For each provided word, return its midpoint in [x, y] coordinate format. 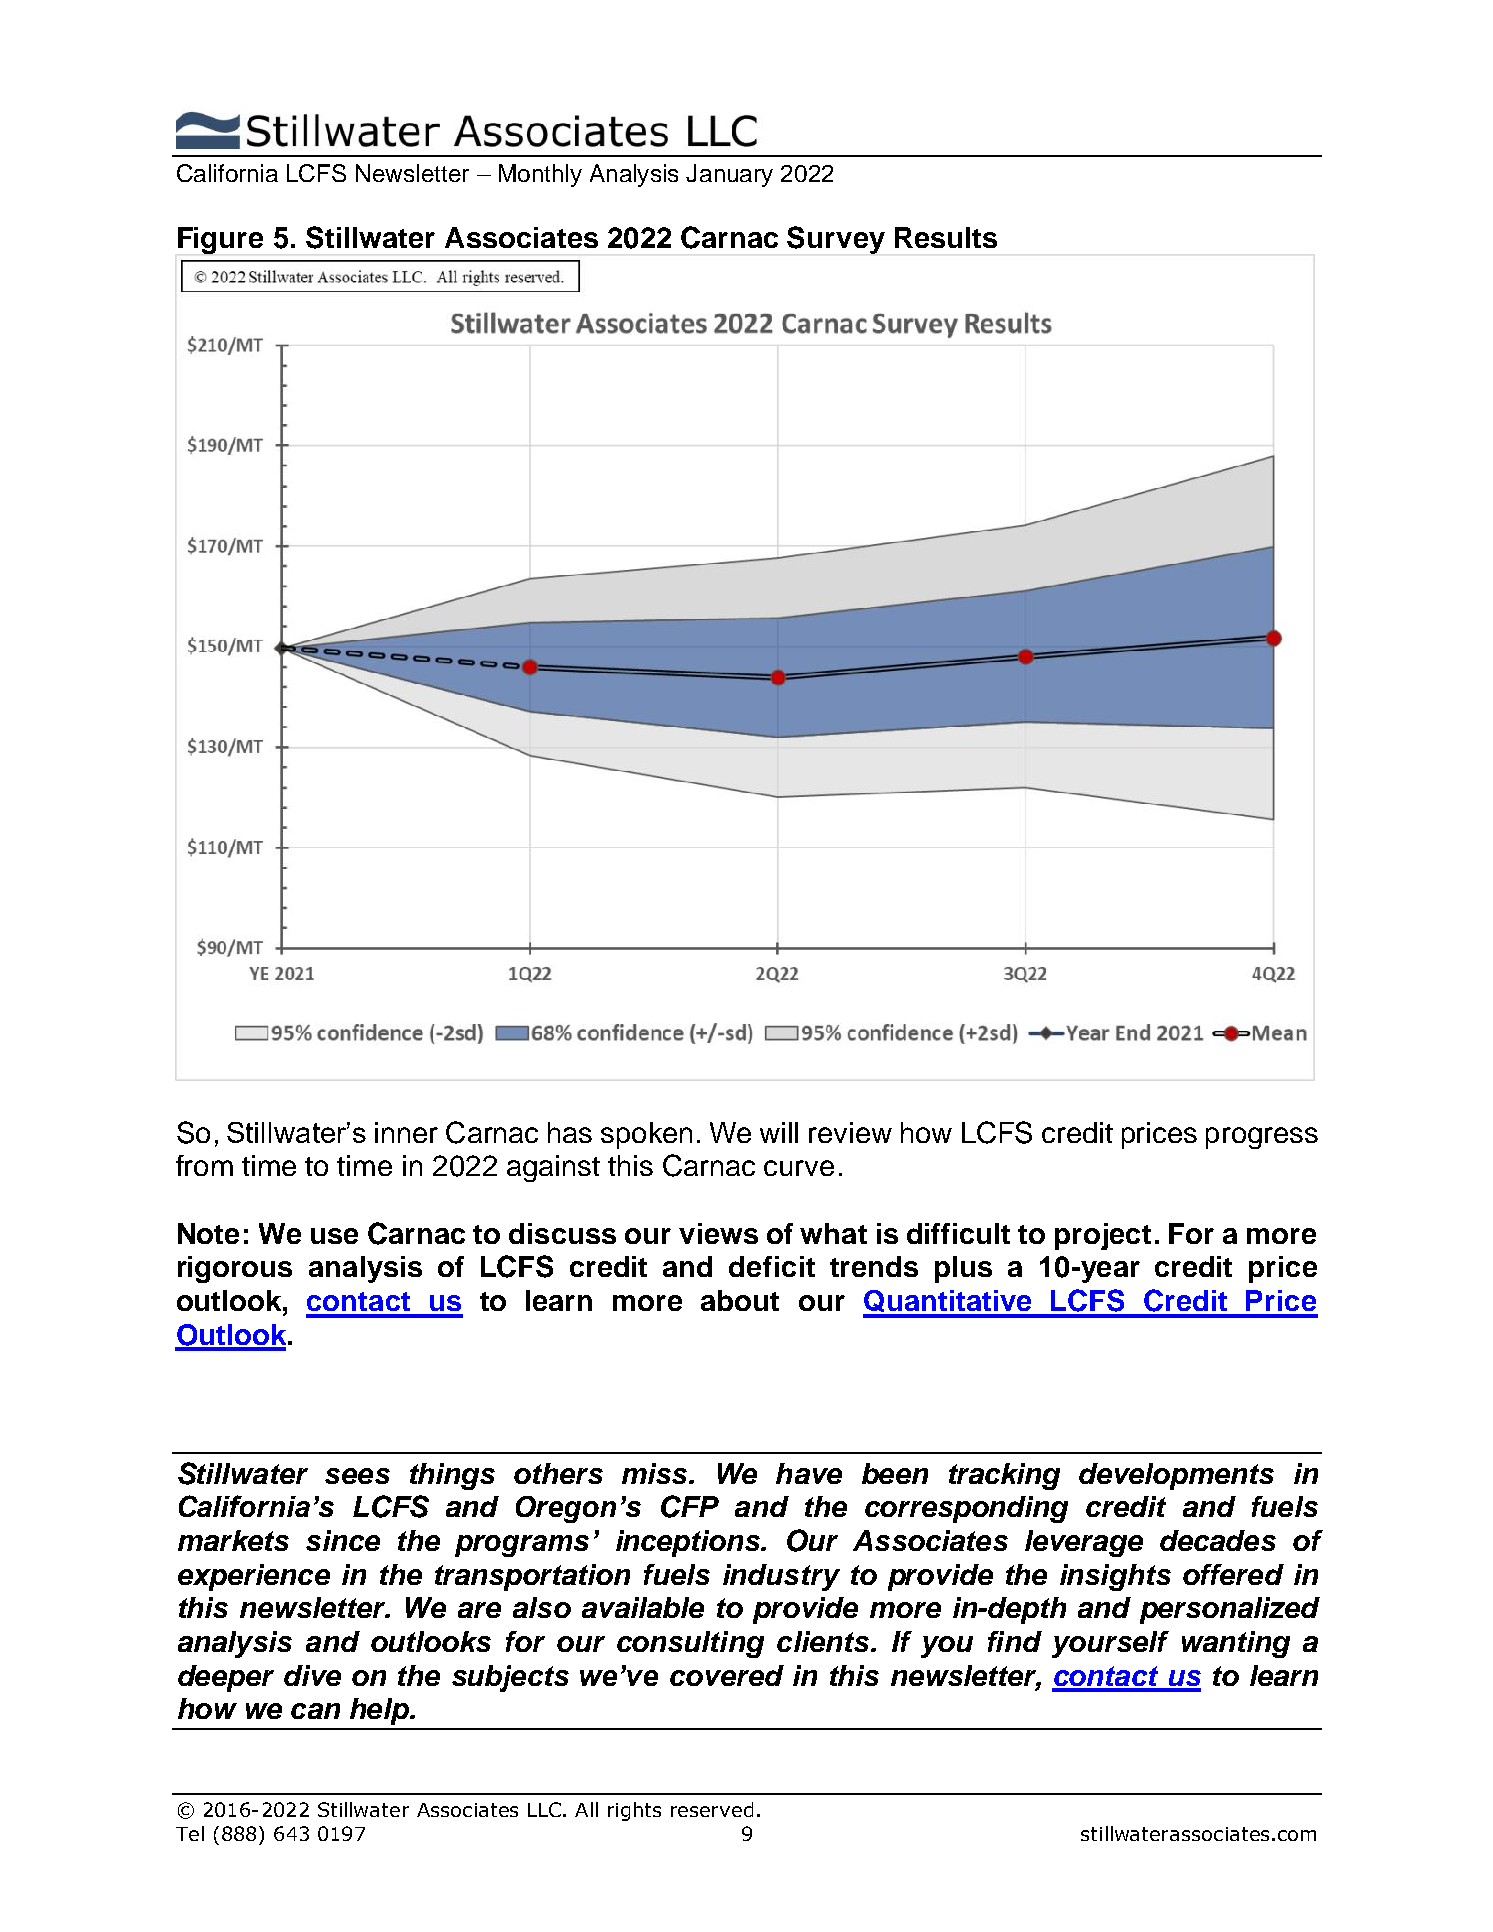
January [729, 175]
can [315, 1711]
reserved [712, 1809]
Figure [220, 240]
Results [946, 237]
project [1103, 1236]
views [718, 1233]
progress [1262, 1138]
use [334, 1236]
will [779, 1132]
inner [406, 1132]
